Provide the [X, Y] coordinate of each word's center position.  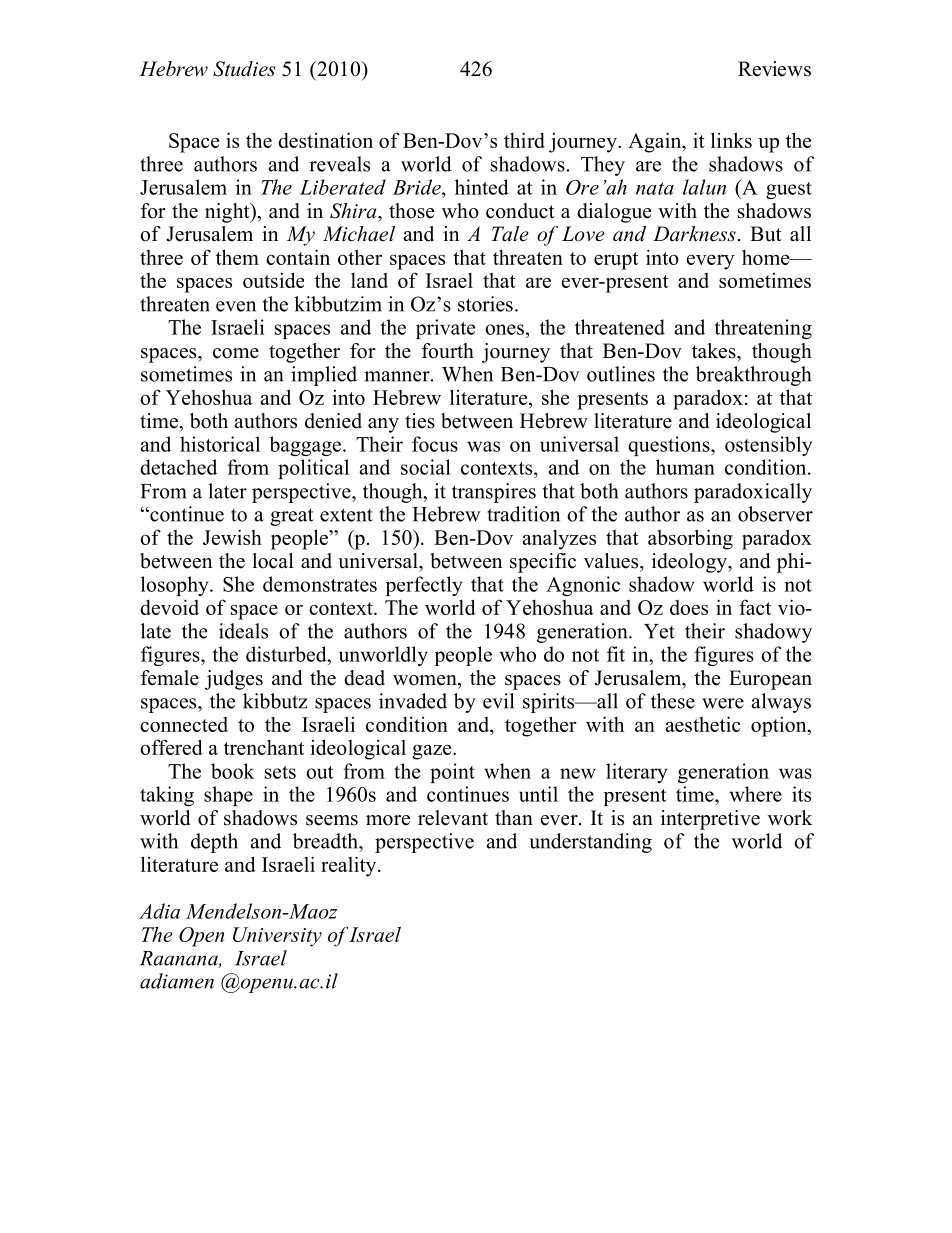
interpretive [710, 820]
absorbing [690, 539]
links [731, 140]
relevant [453, 818]
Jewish [232, 537]
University [277, 937]
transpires [494, 493]
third [524, 140]
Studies [244, 69]
